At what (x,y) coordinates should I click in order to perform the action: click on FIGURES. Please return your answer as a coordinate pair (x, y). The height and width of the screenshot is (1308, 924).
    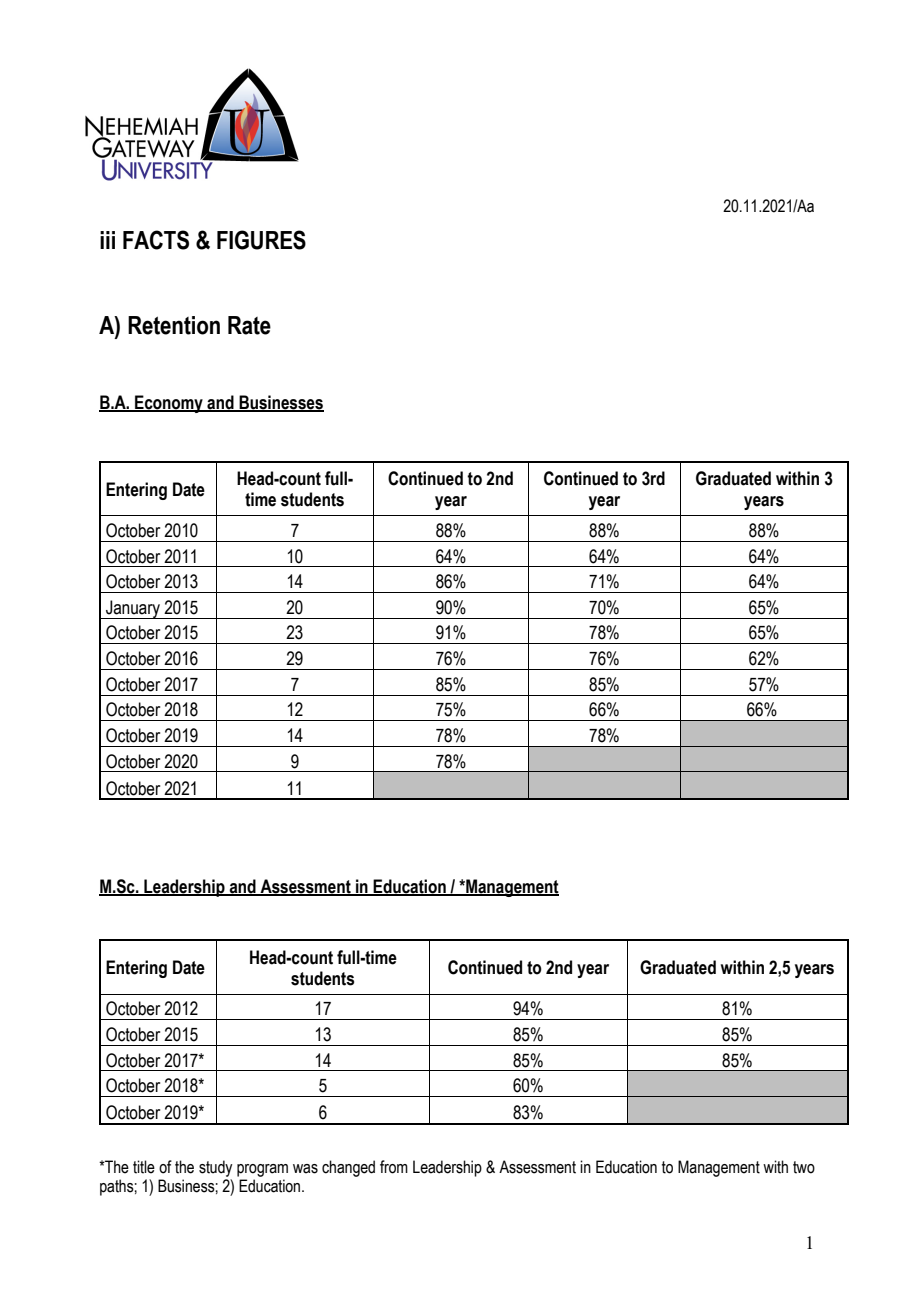
    Looking at the image, I should click on (261, 240).
